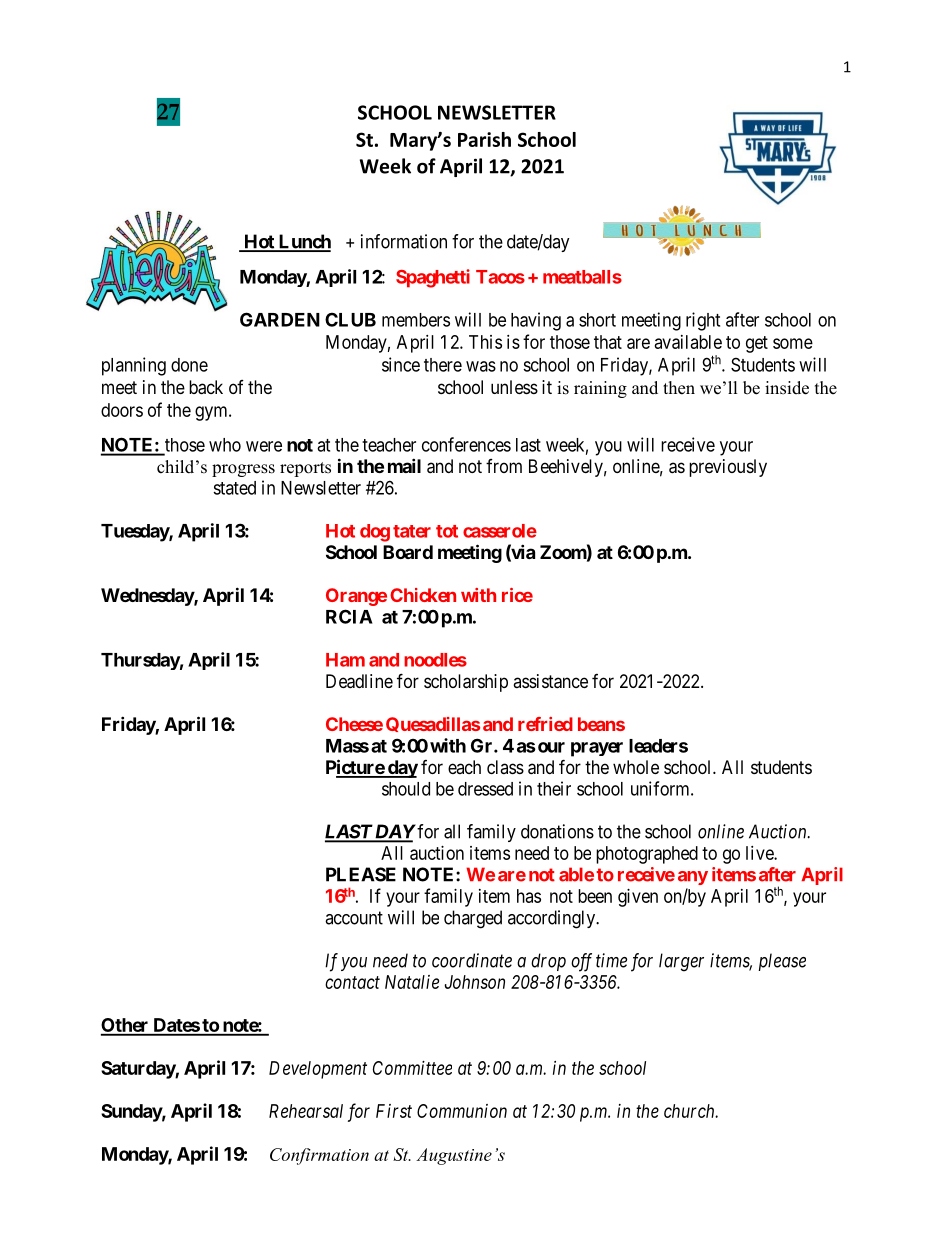  I want to click on Communion, so click(462, 1111).
